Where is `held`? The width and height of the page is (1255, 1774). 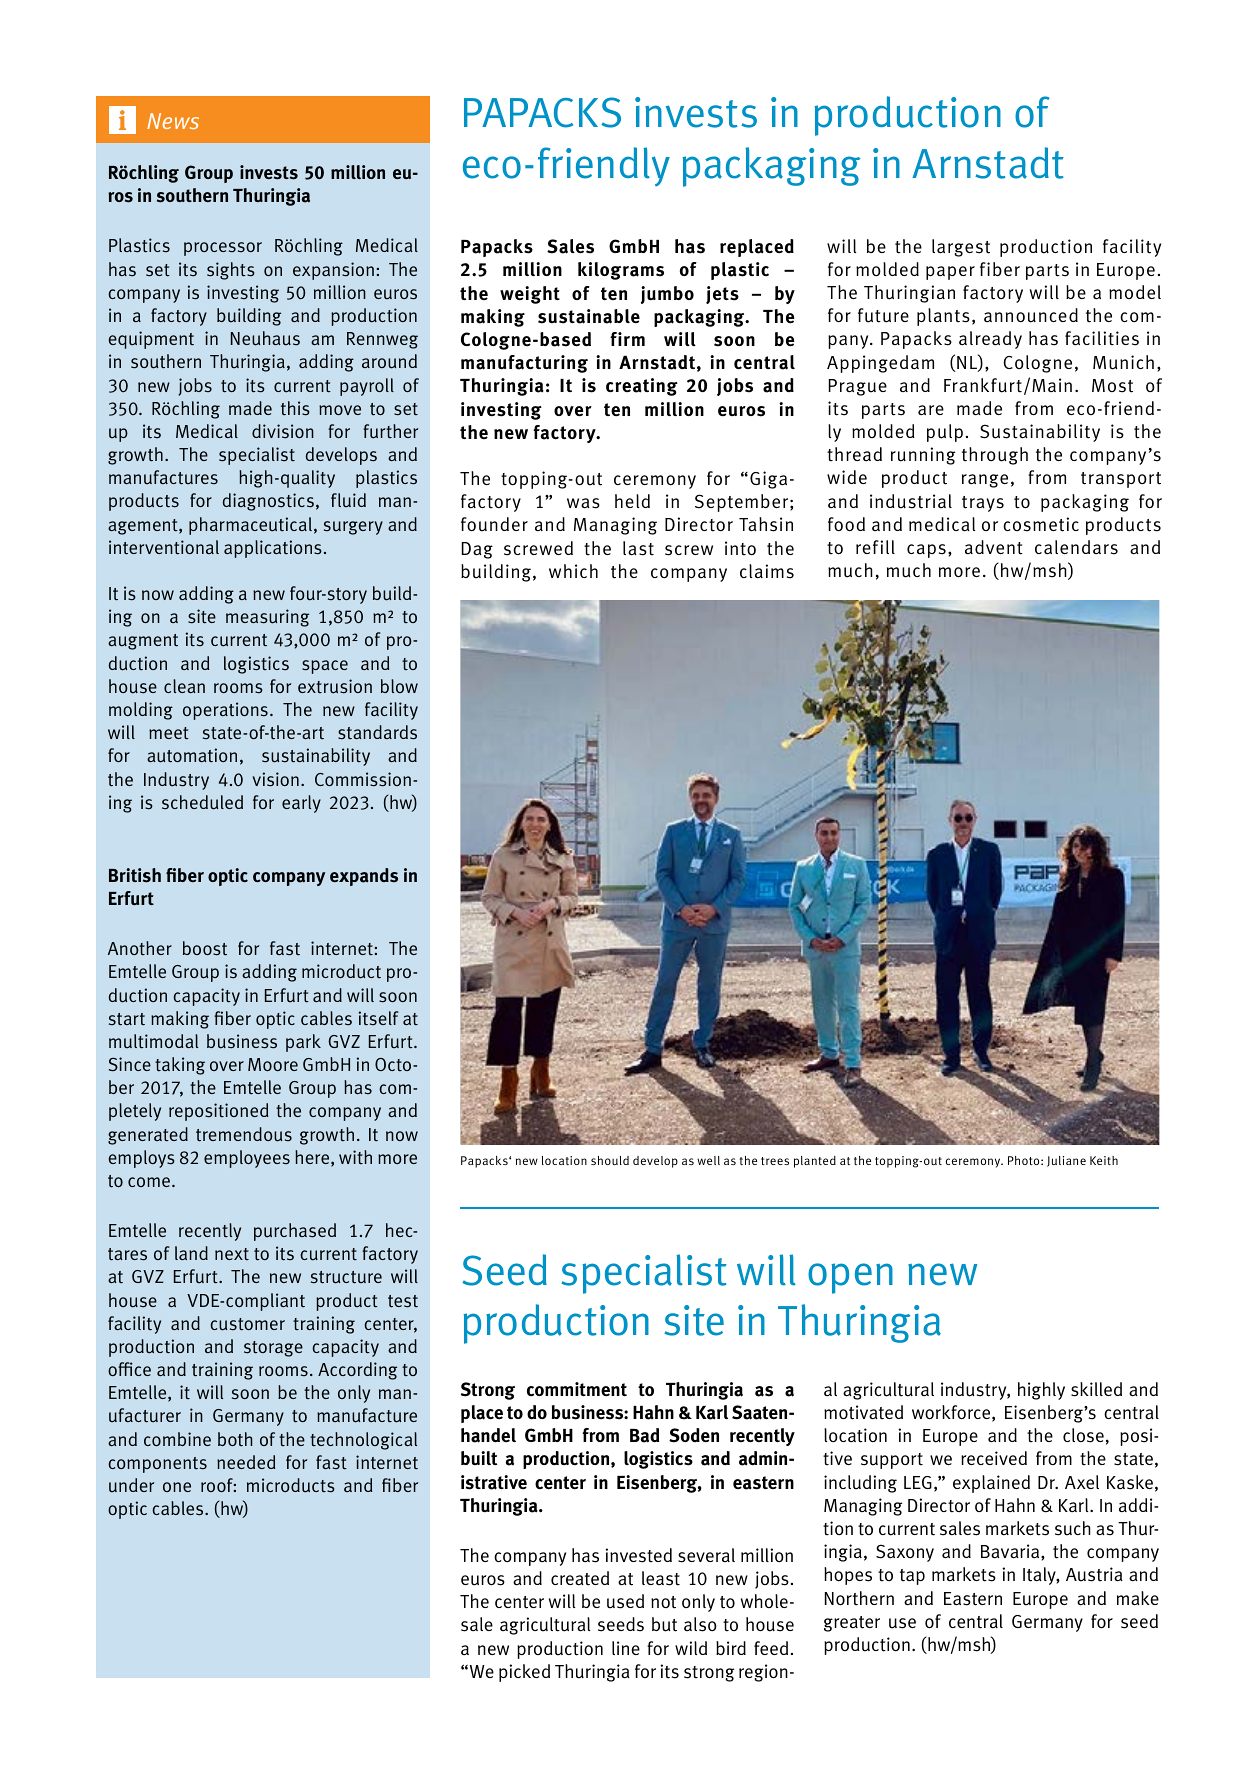
held is located at coordinates (632, 501).
